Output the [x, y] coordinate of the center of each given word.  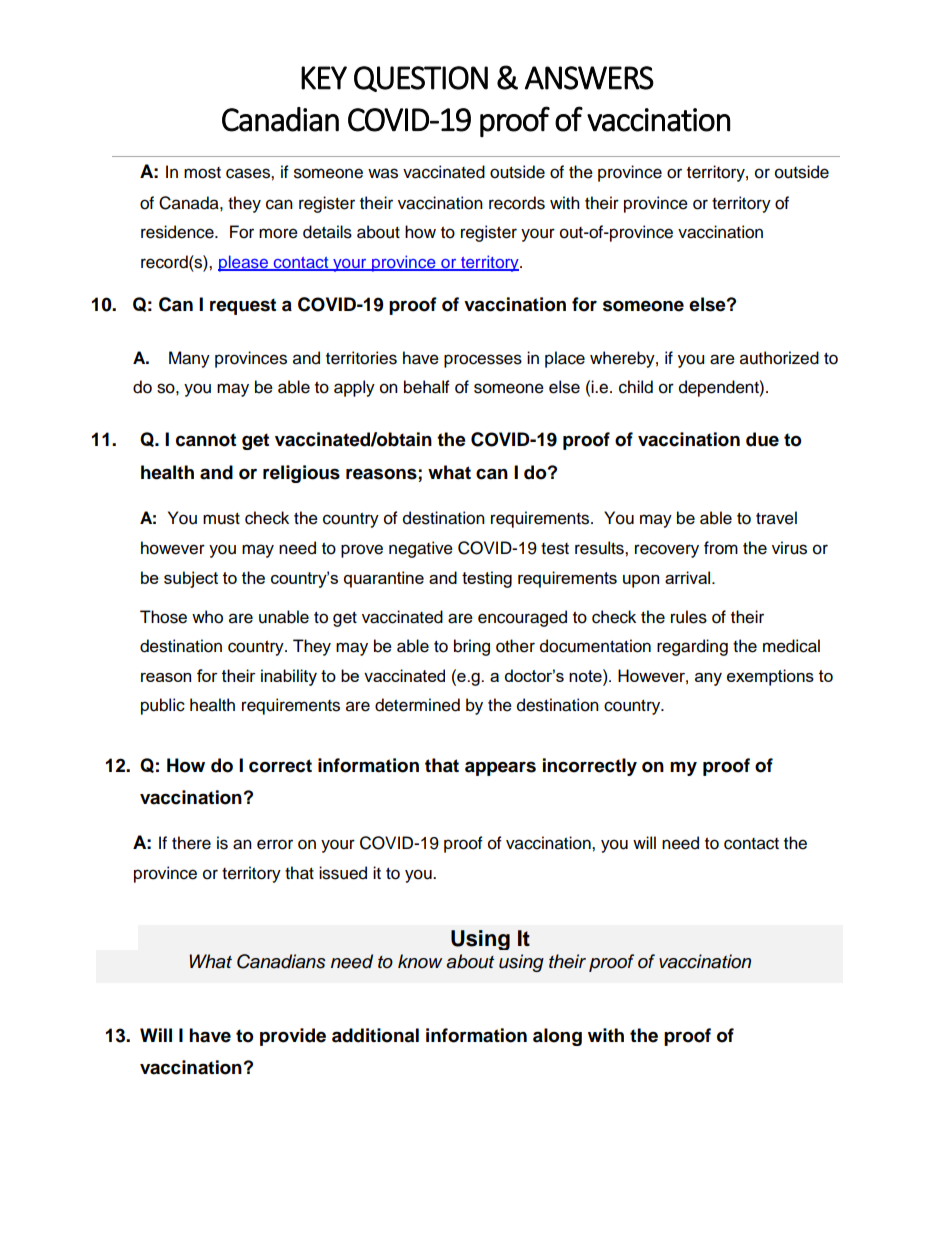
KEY [324, 78]
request [243, 306]
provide [293, 1037]
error [275, 844]
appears [500, 768]
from [721, 548]
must [221, 519]
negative [421, 549]
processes [483, 361]
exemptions [770, 677]
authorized [779, 358]
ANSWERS [589, 78]
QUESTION [421, 79]
